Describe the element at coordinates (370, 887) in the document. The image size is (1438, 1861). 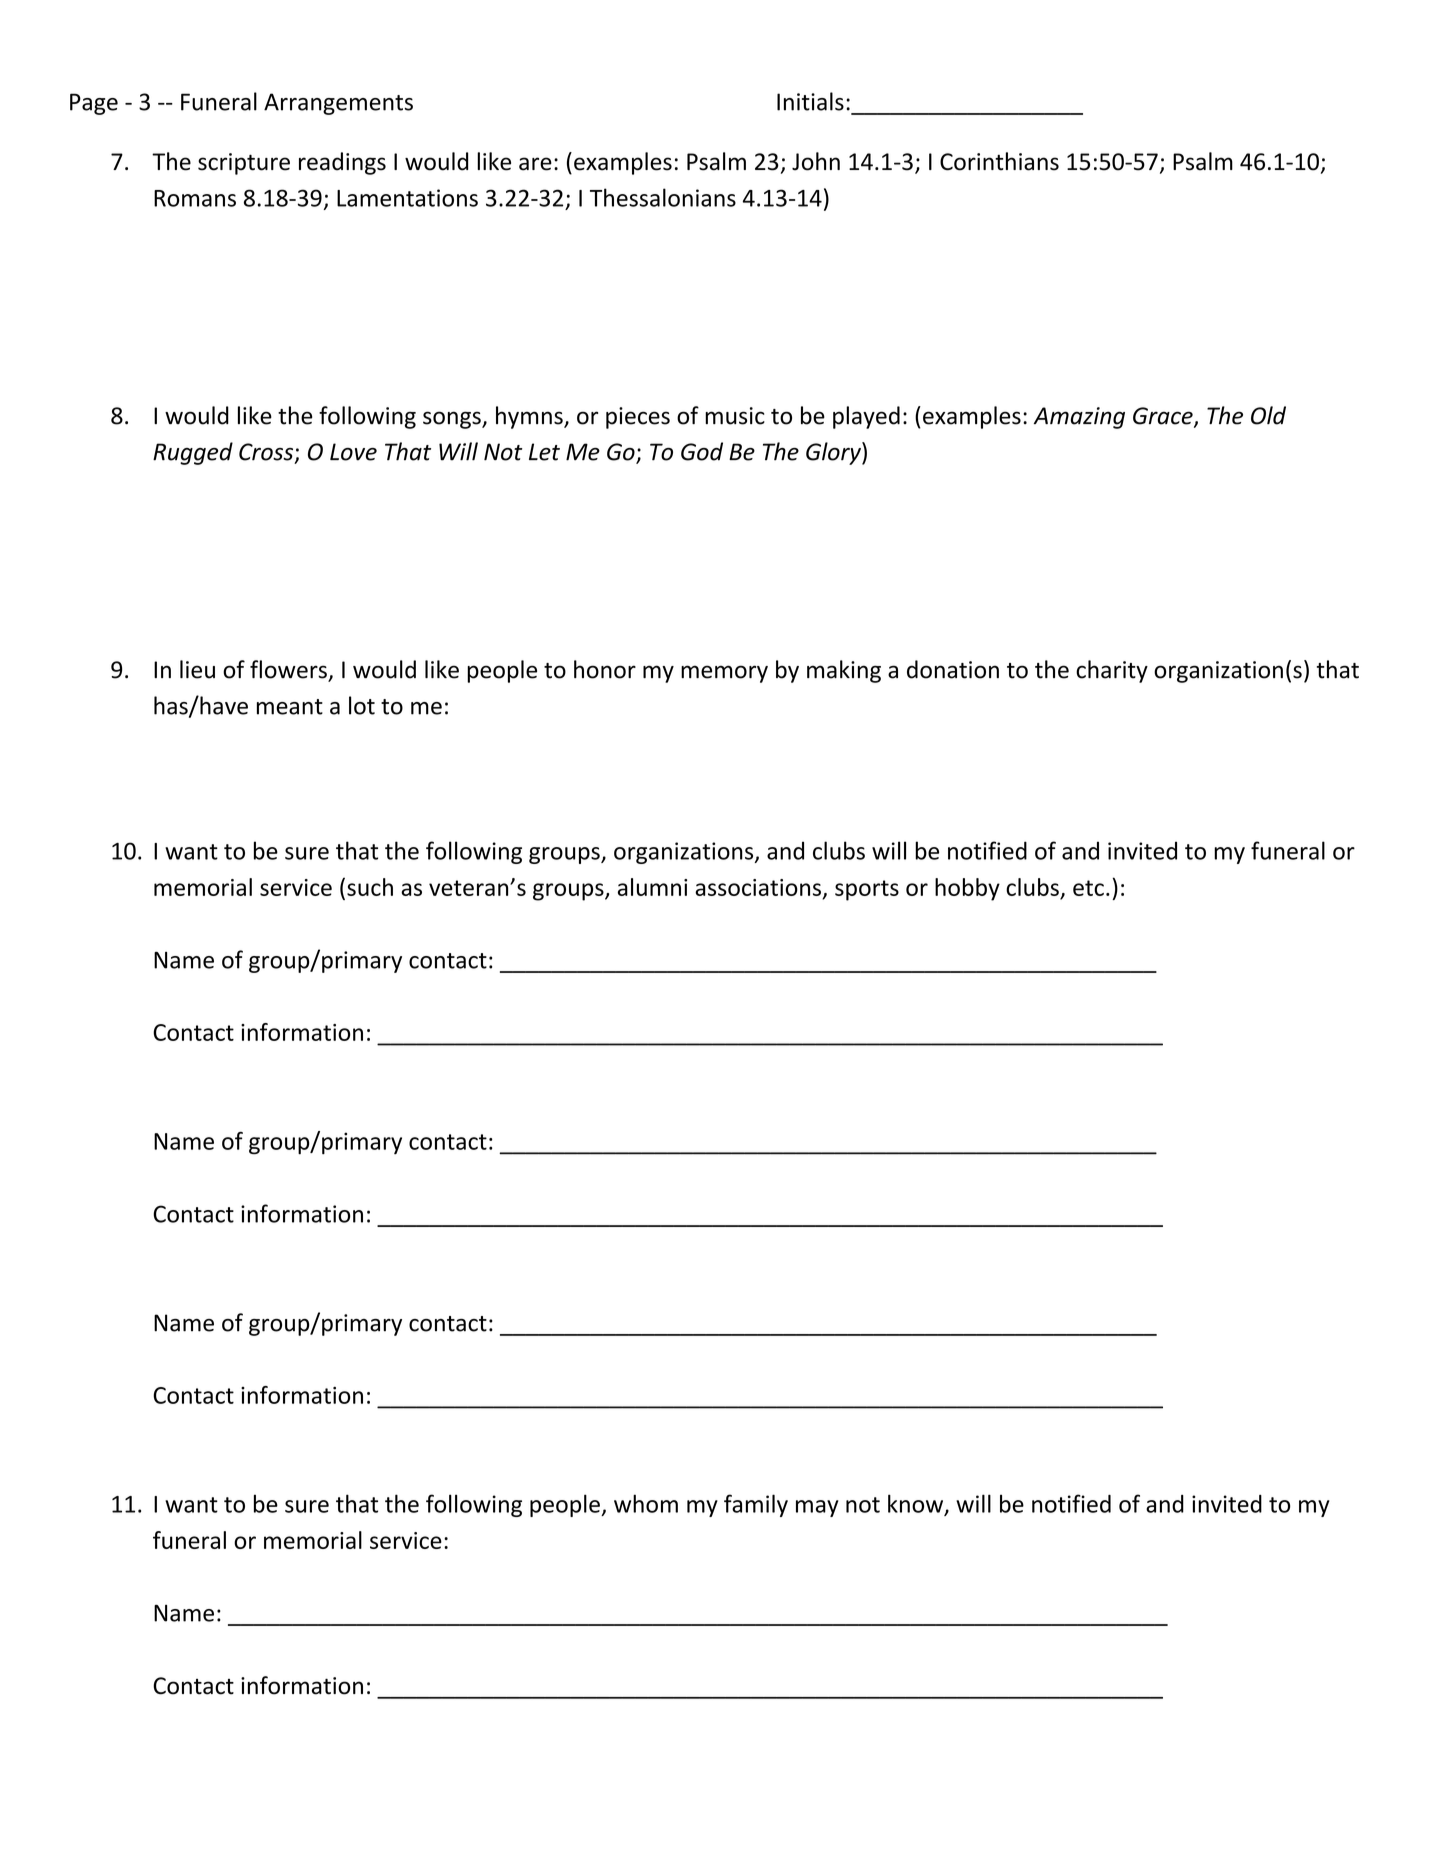
I see `such` at that location.
